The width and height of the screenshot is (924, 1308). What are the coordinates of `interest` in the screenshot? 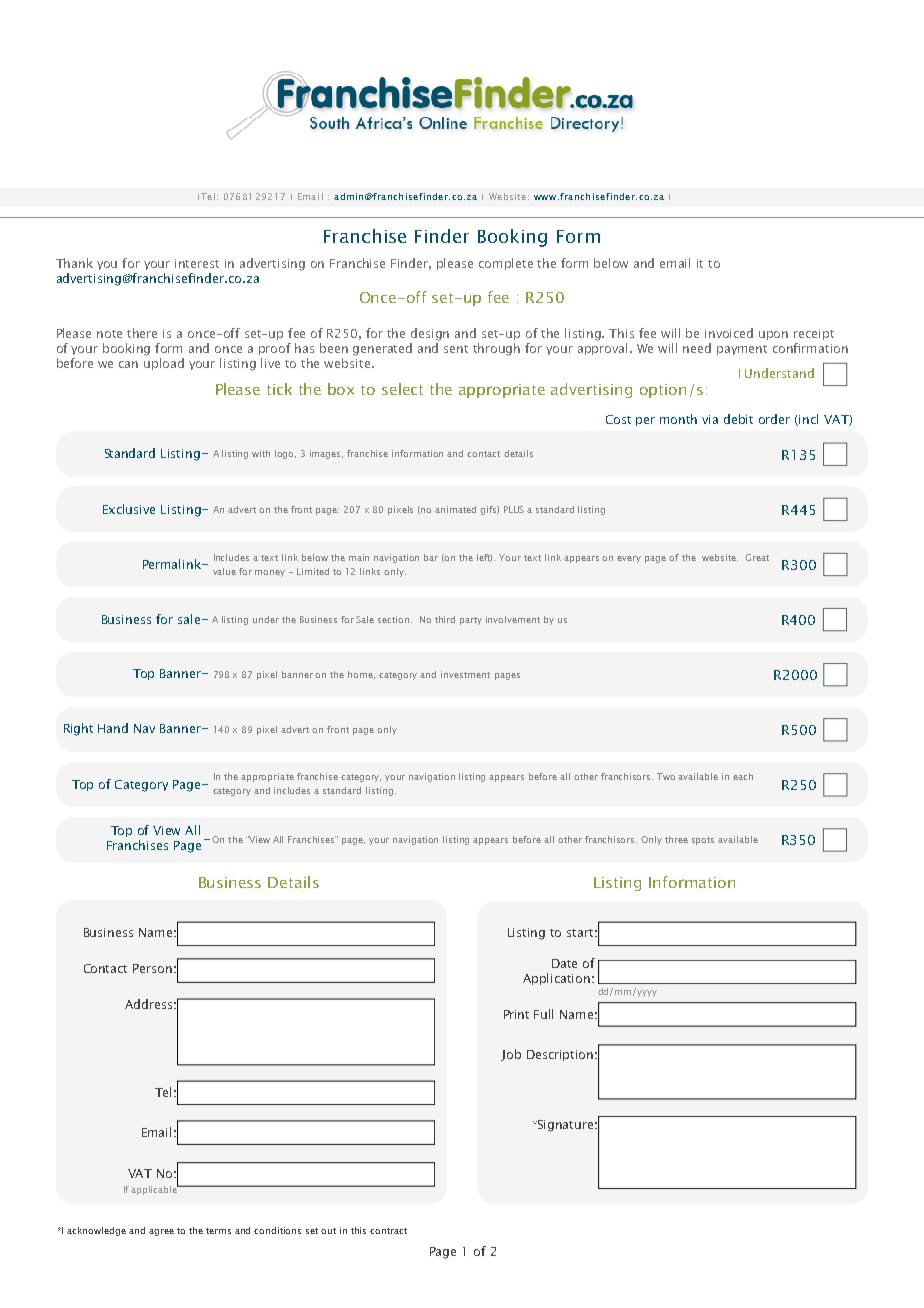 It's located at (197, 263).
